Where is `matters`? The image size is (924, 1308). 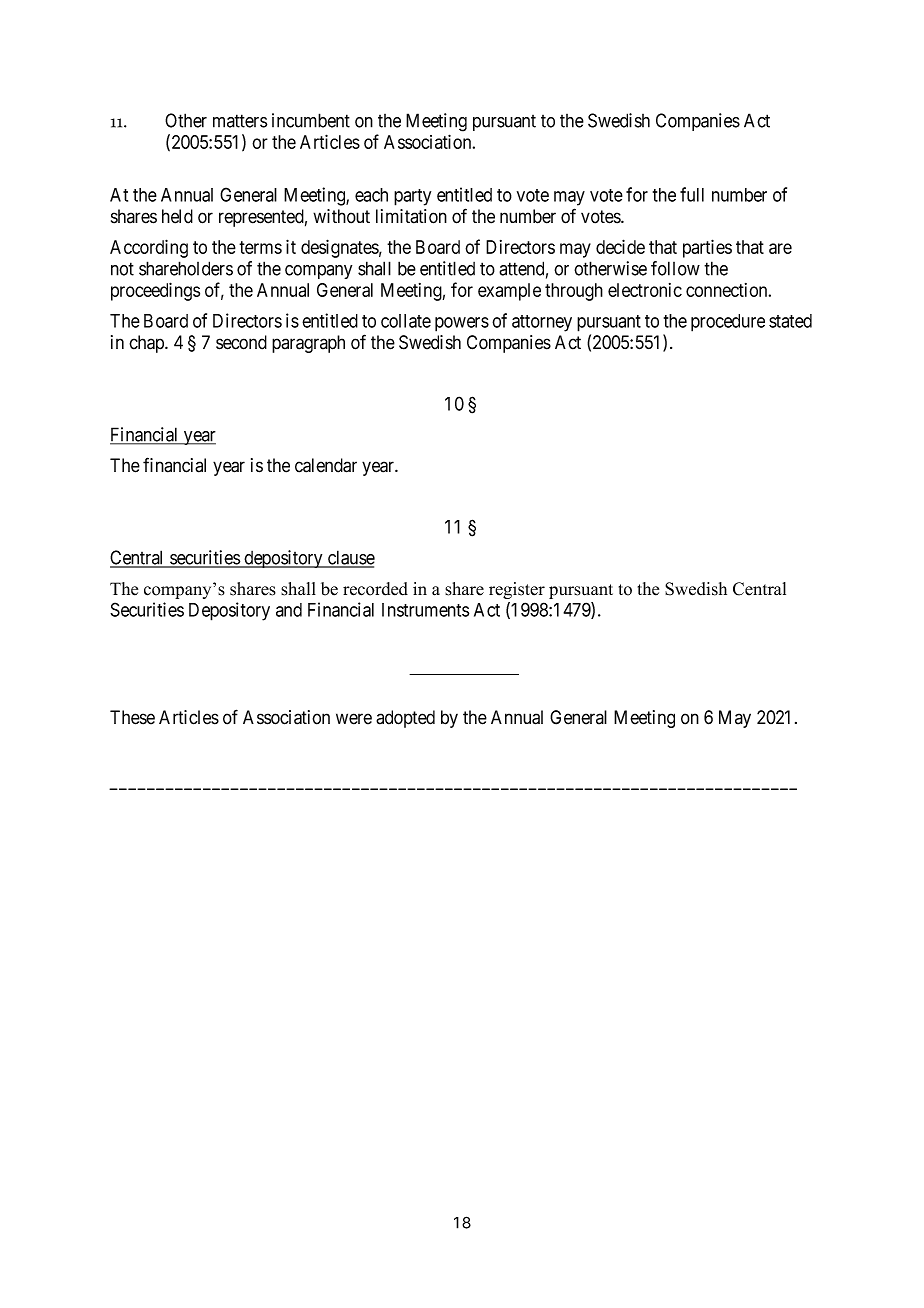
matters is located at coordinates (240, 121).
